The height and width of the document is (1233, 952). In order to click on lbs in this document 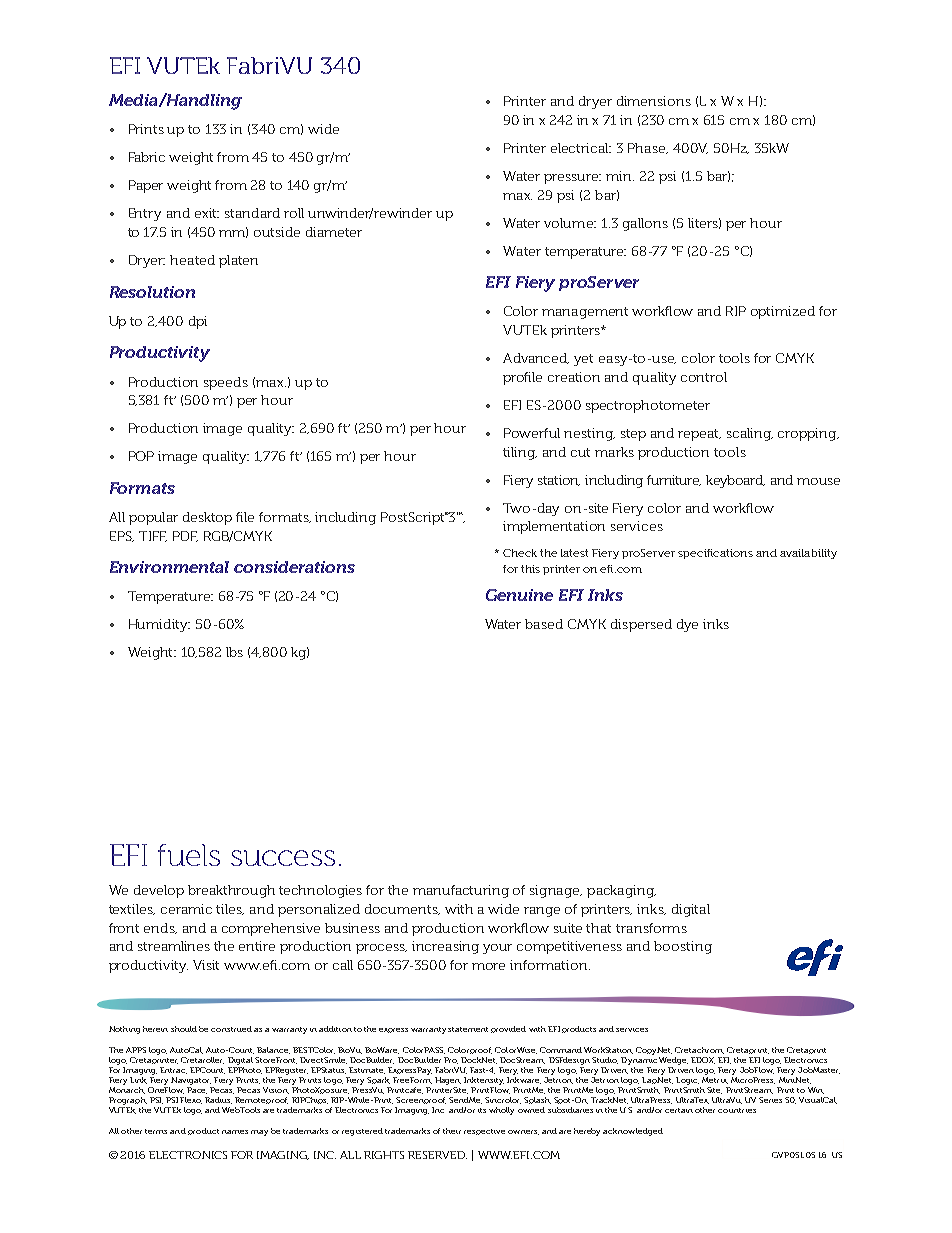, I will do `click(234, 652)`.
